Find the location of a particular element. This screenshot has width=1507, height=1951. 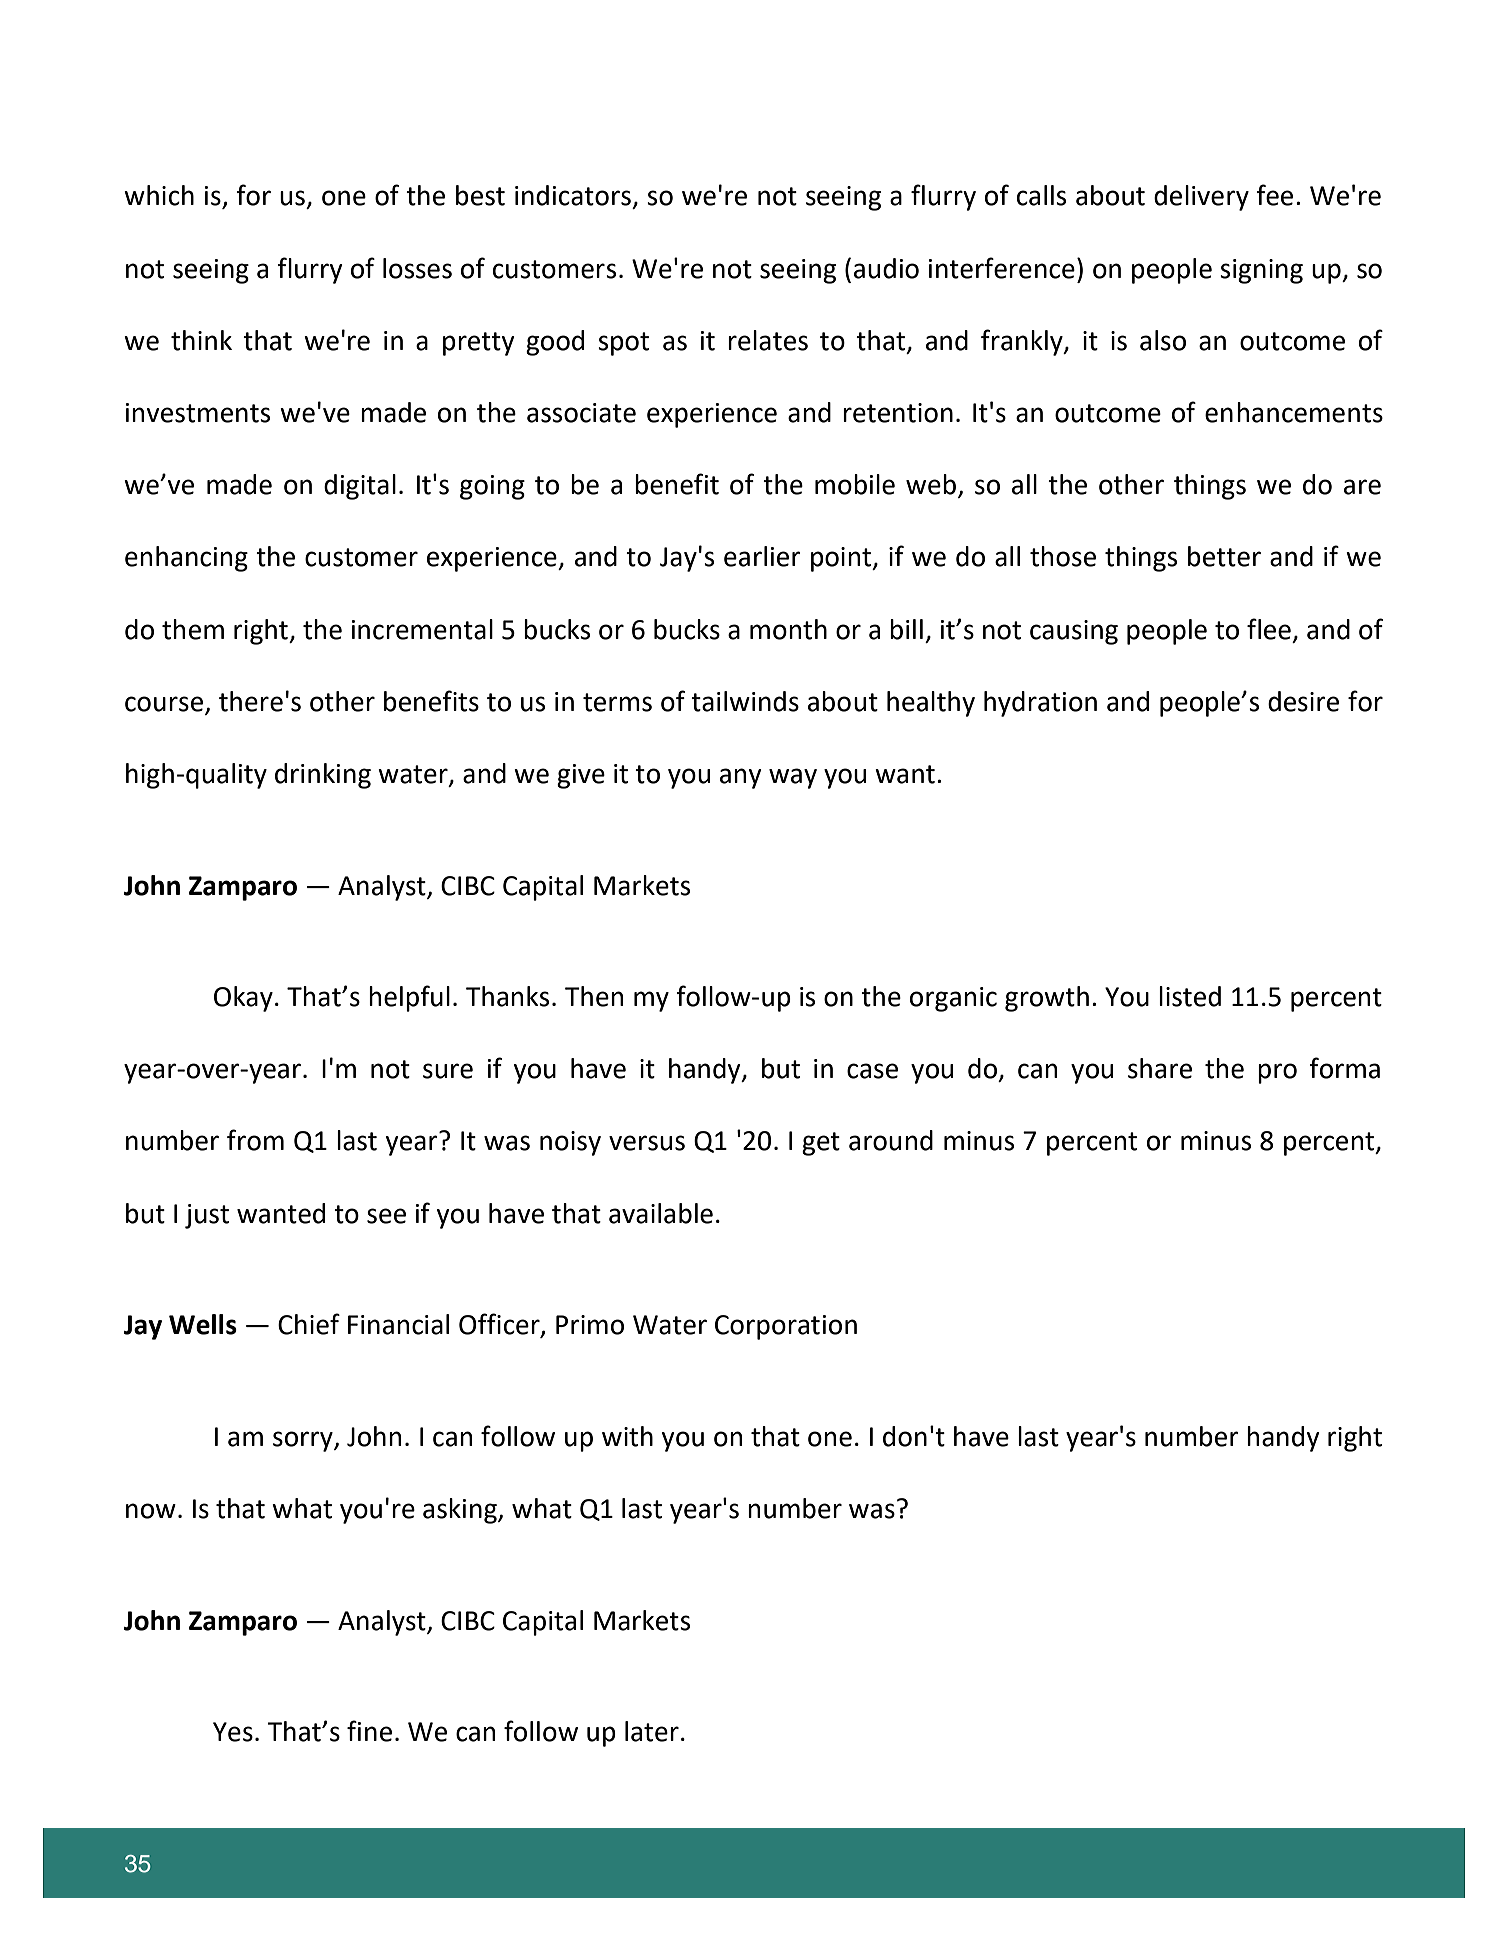

delivery is located at coordinates (1201, 198).
